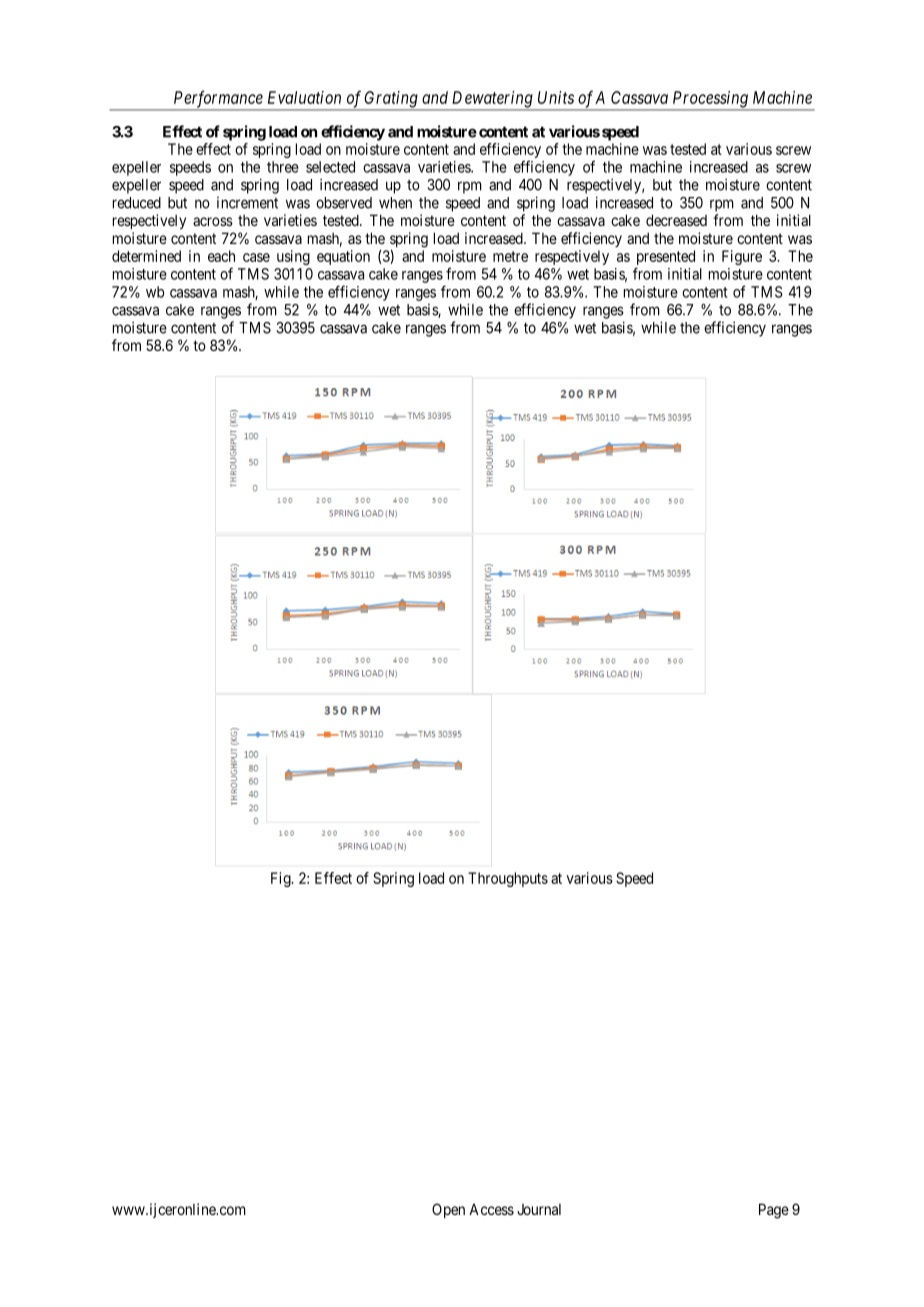 The image size is (924, 1307). I want to click on presented, so click(665, 259).
